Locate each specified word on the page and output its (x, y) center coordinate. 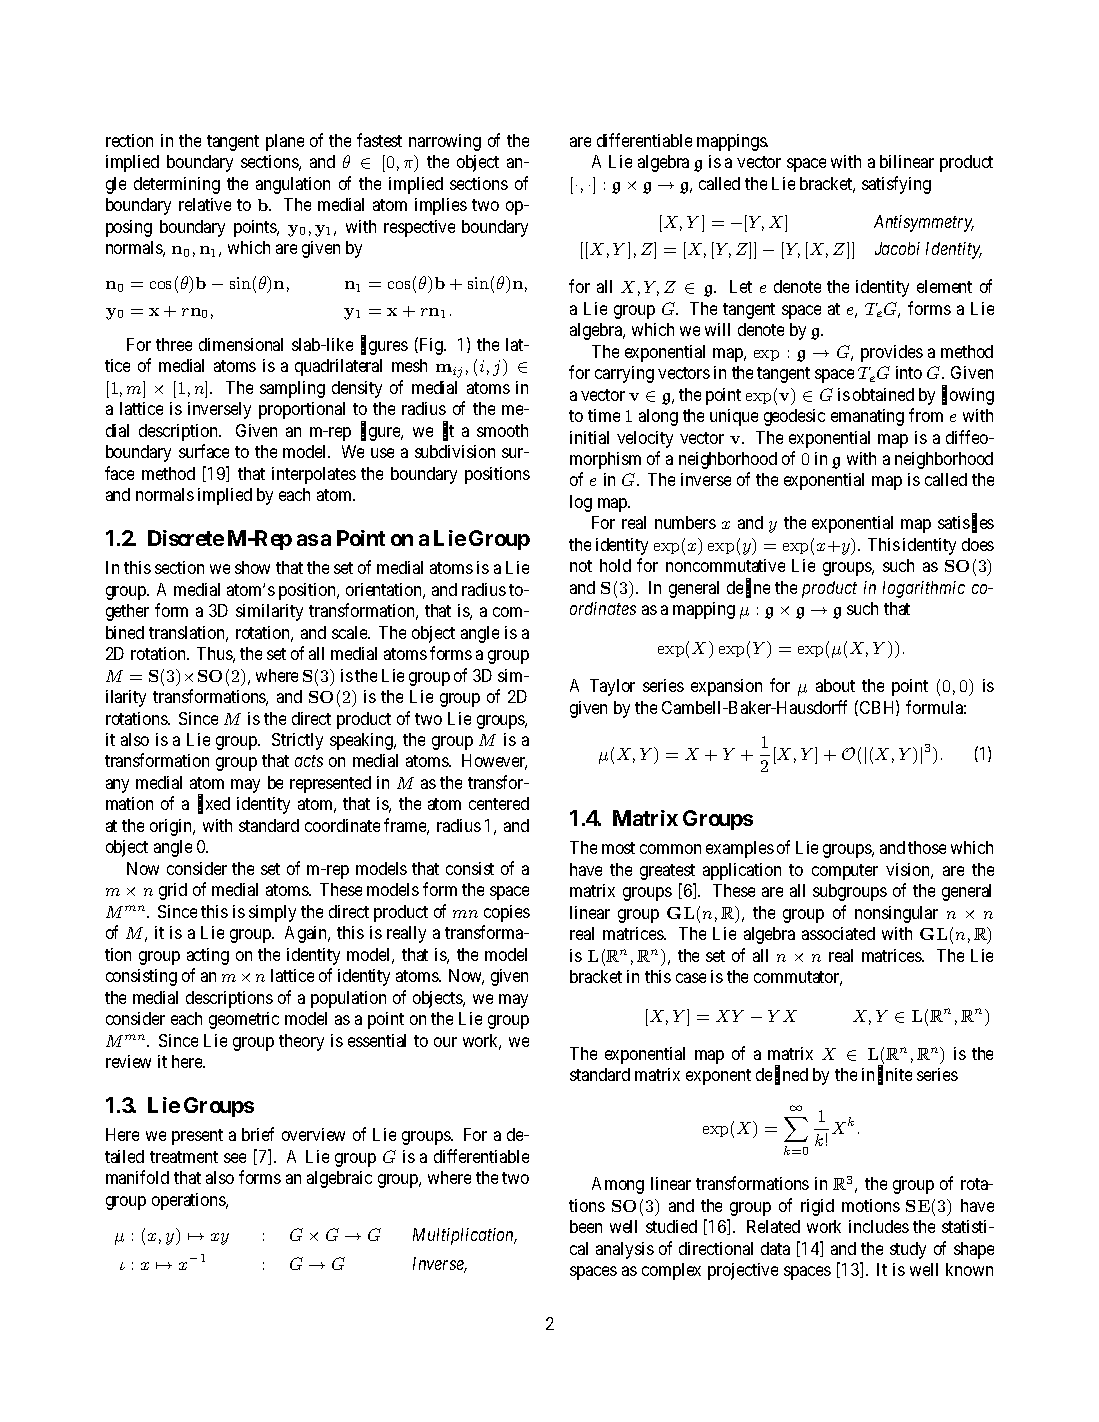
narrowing (445, 142)
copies (507, 913)
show (252, 567)
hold (615, 565)
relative (205, 204)
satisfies (966, 523)
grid (173, 891)
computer (845, 872)
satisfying (896, 185)
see (235, 1158)
